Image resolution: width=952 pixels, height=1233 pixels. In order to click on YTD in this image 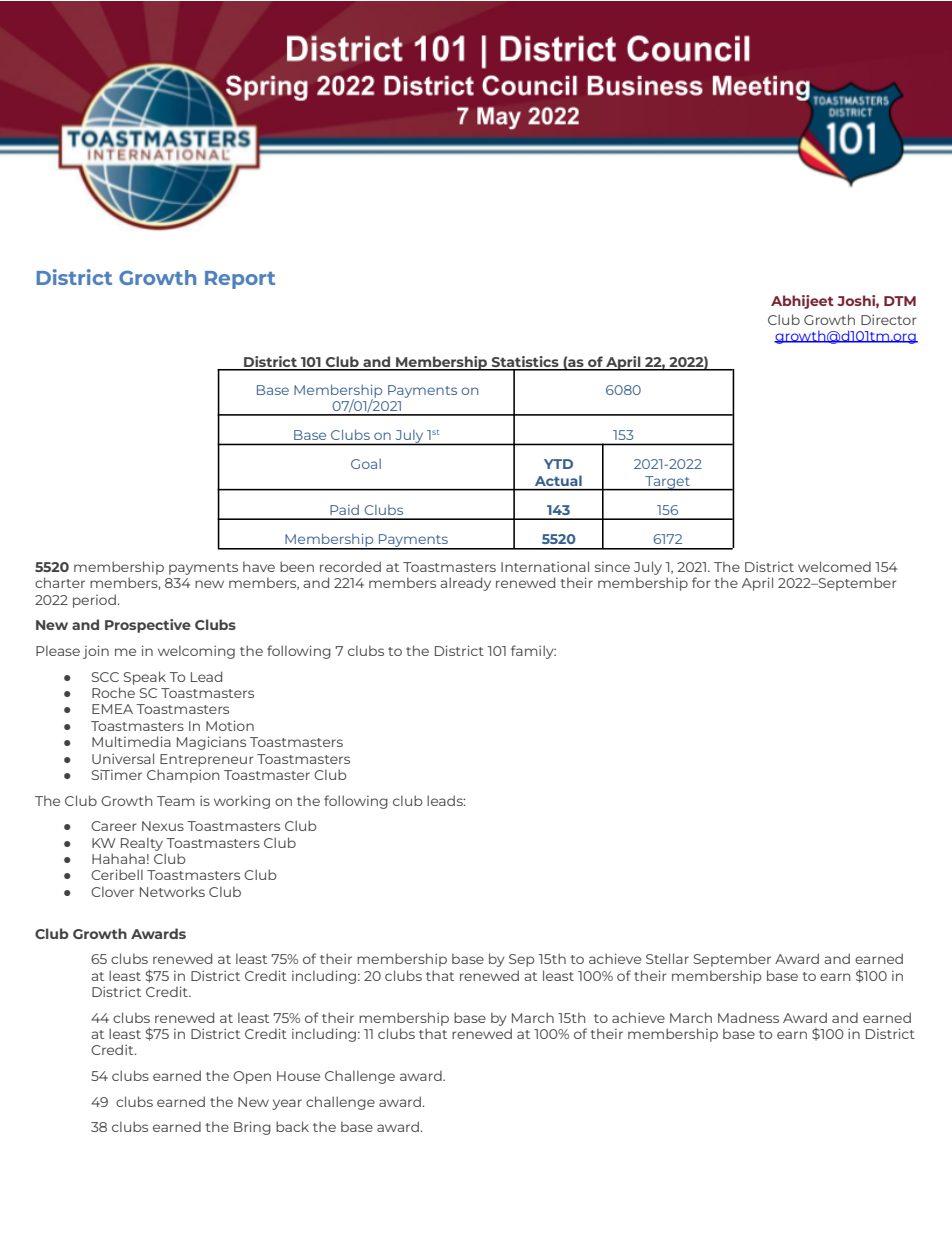, I will do `click(558, 464)`.
